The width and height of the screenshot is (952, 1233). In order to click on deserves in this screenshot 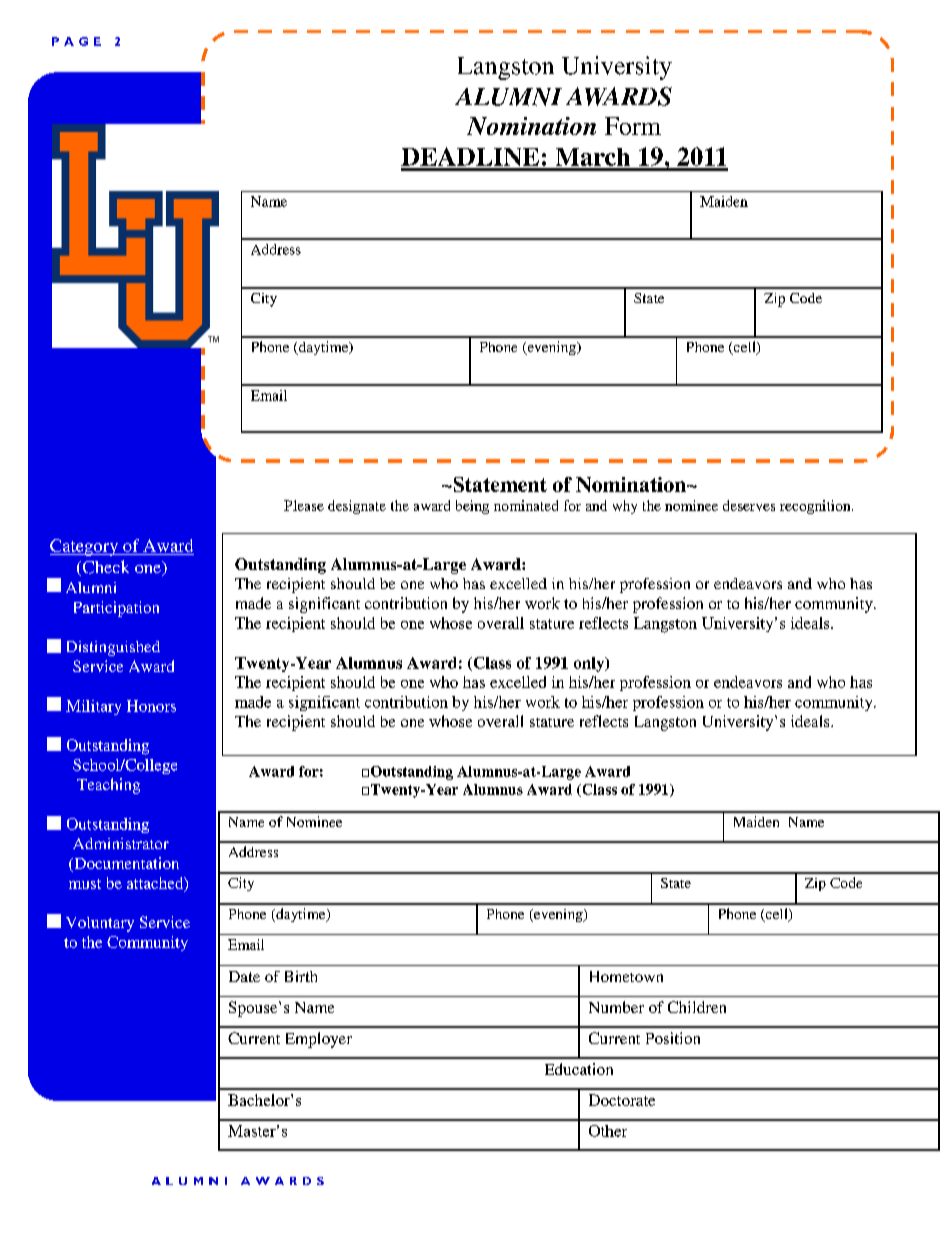, I will do `click(749, 505)`.
